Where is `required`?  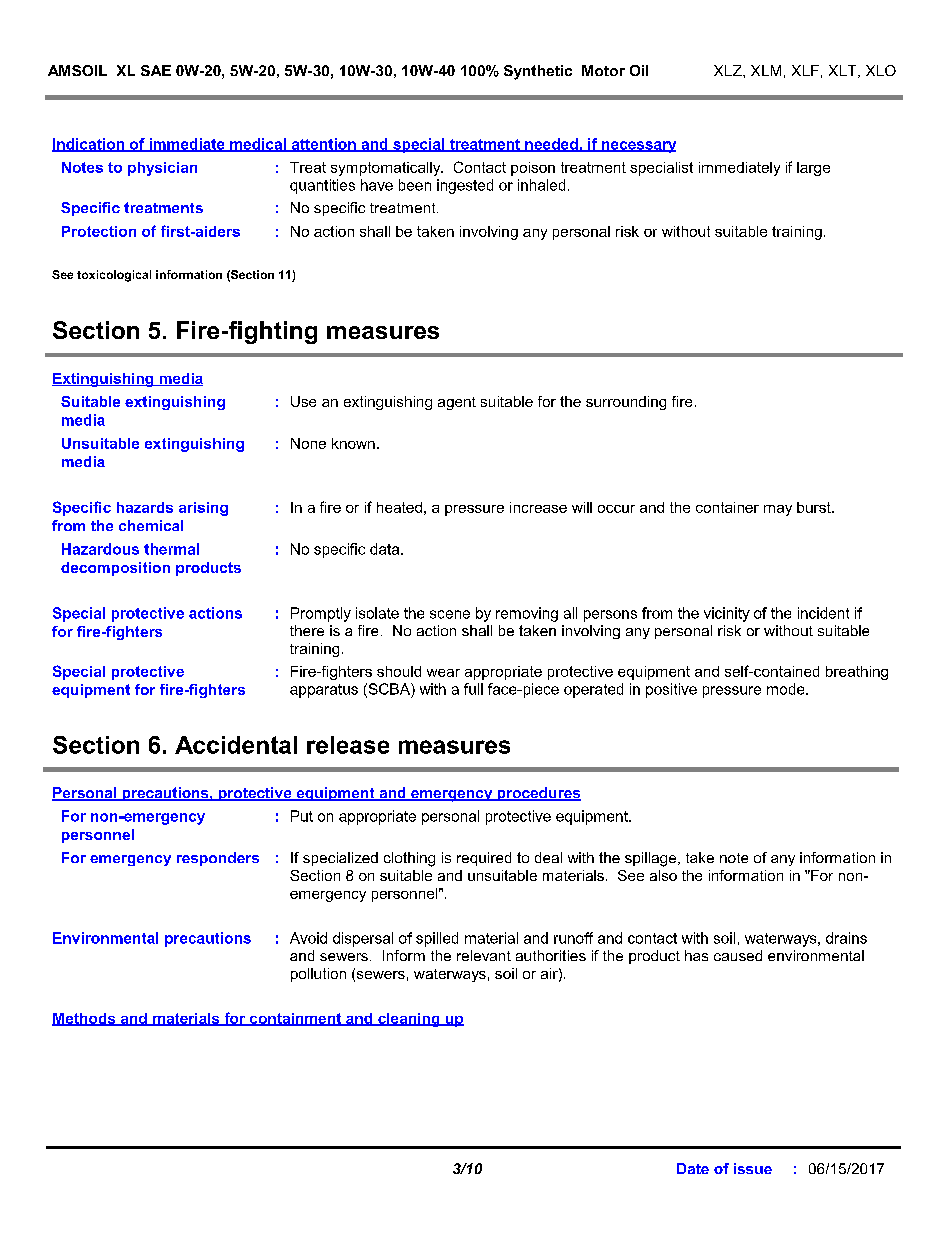 required is located at coordinates (484, 859).
